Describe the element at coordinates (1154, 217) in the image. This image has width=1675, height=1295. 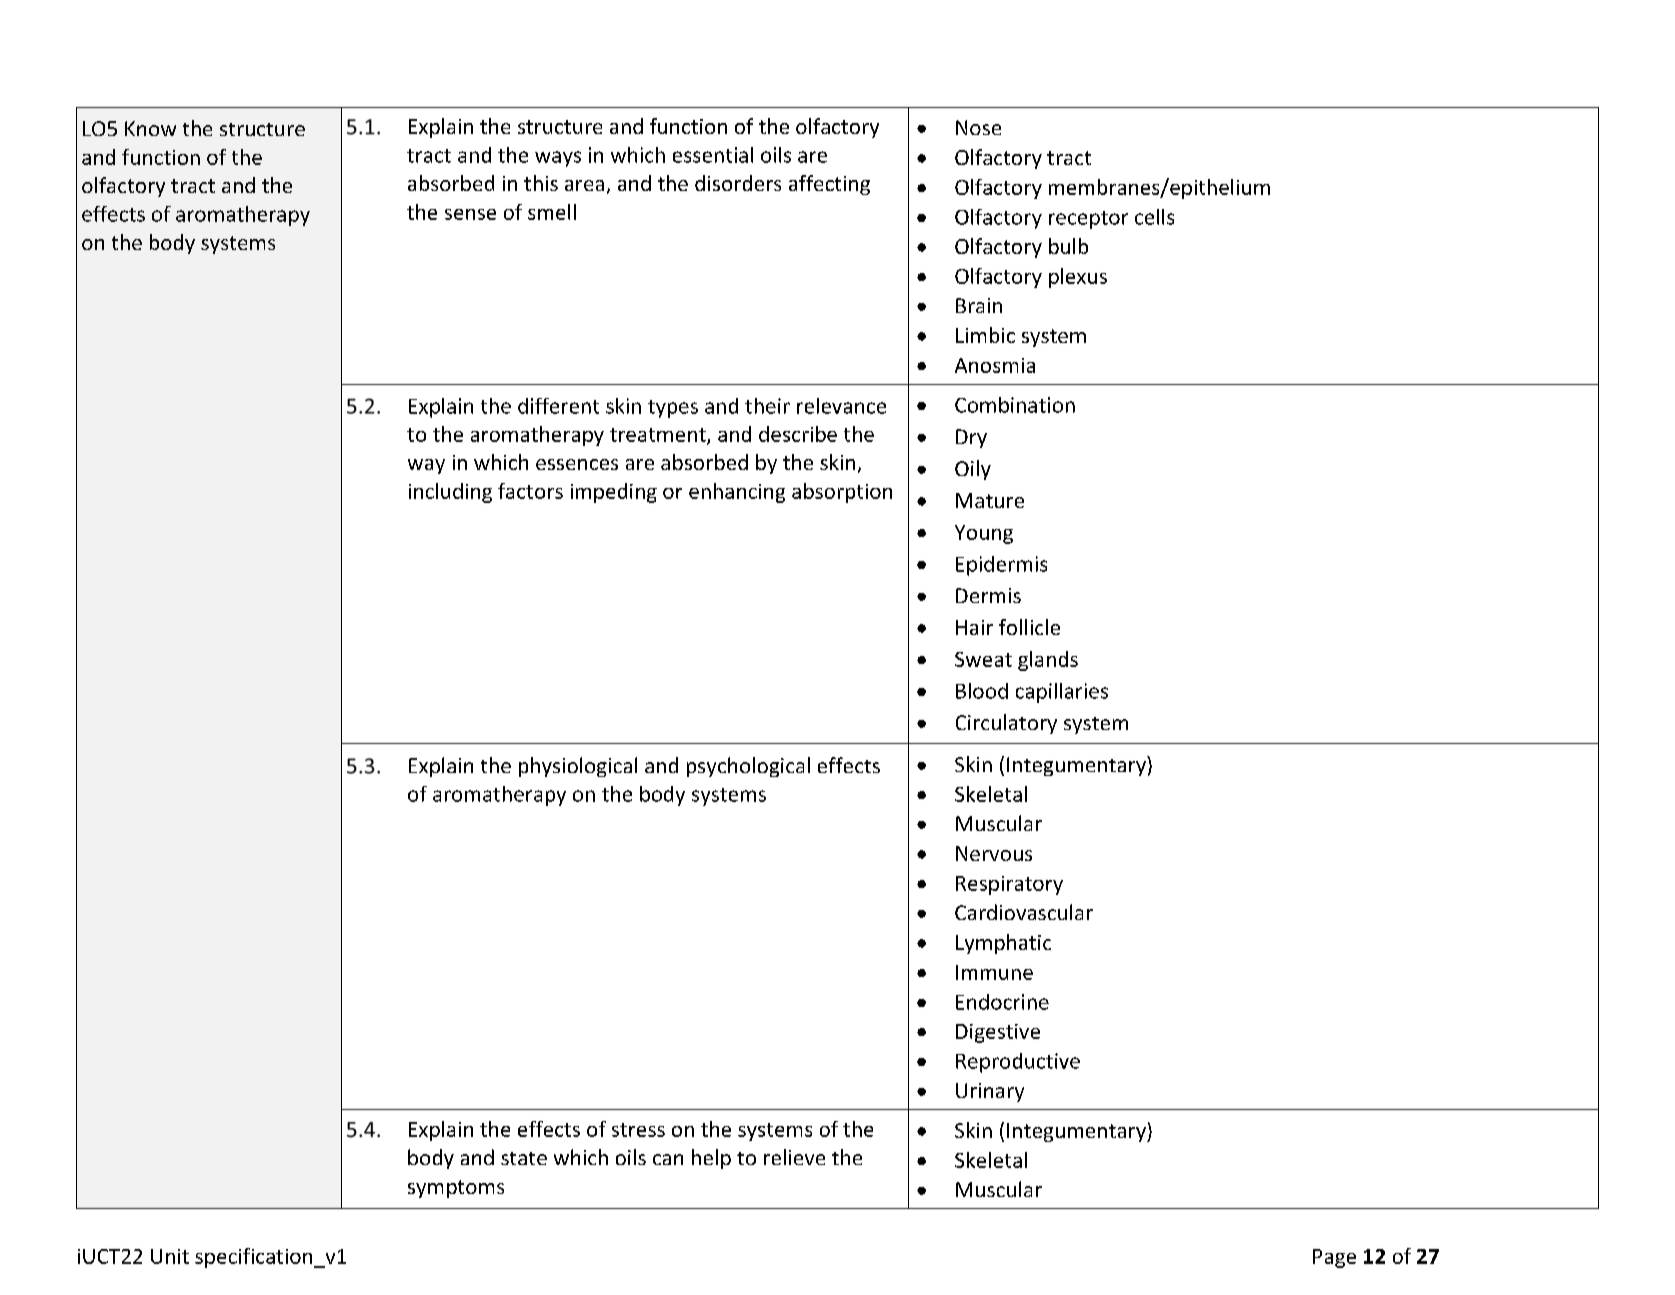
I see `cells` at that location.
